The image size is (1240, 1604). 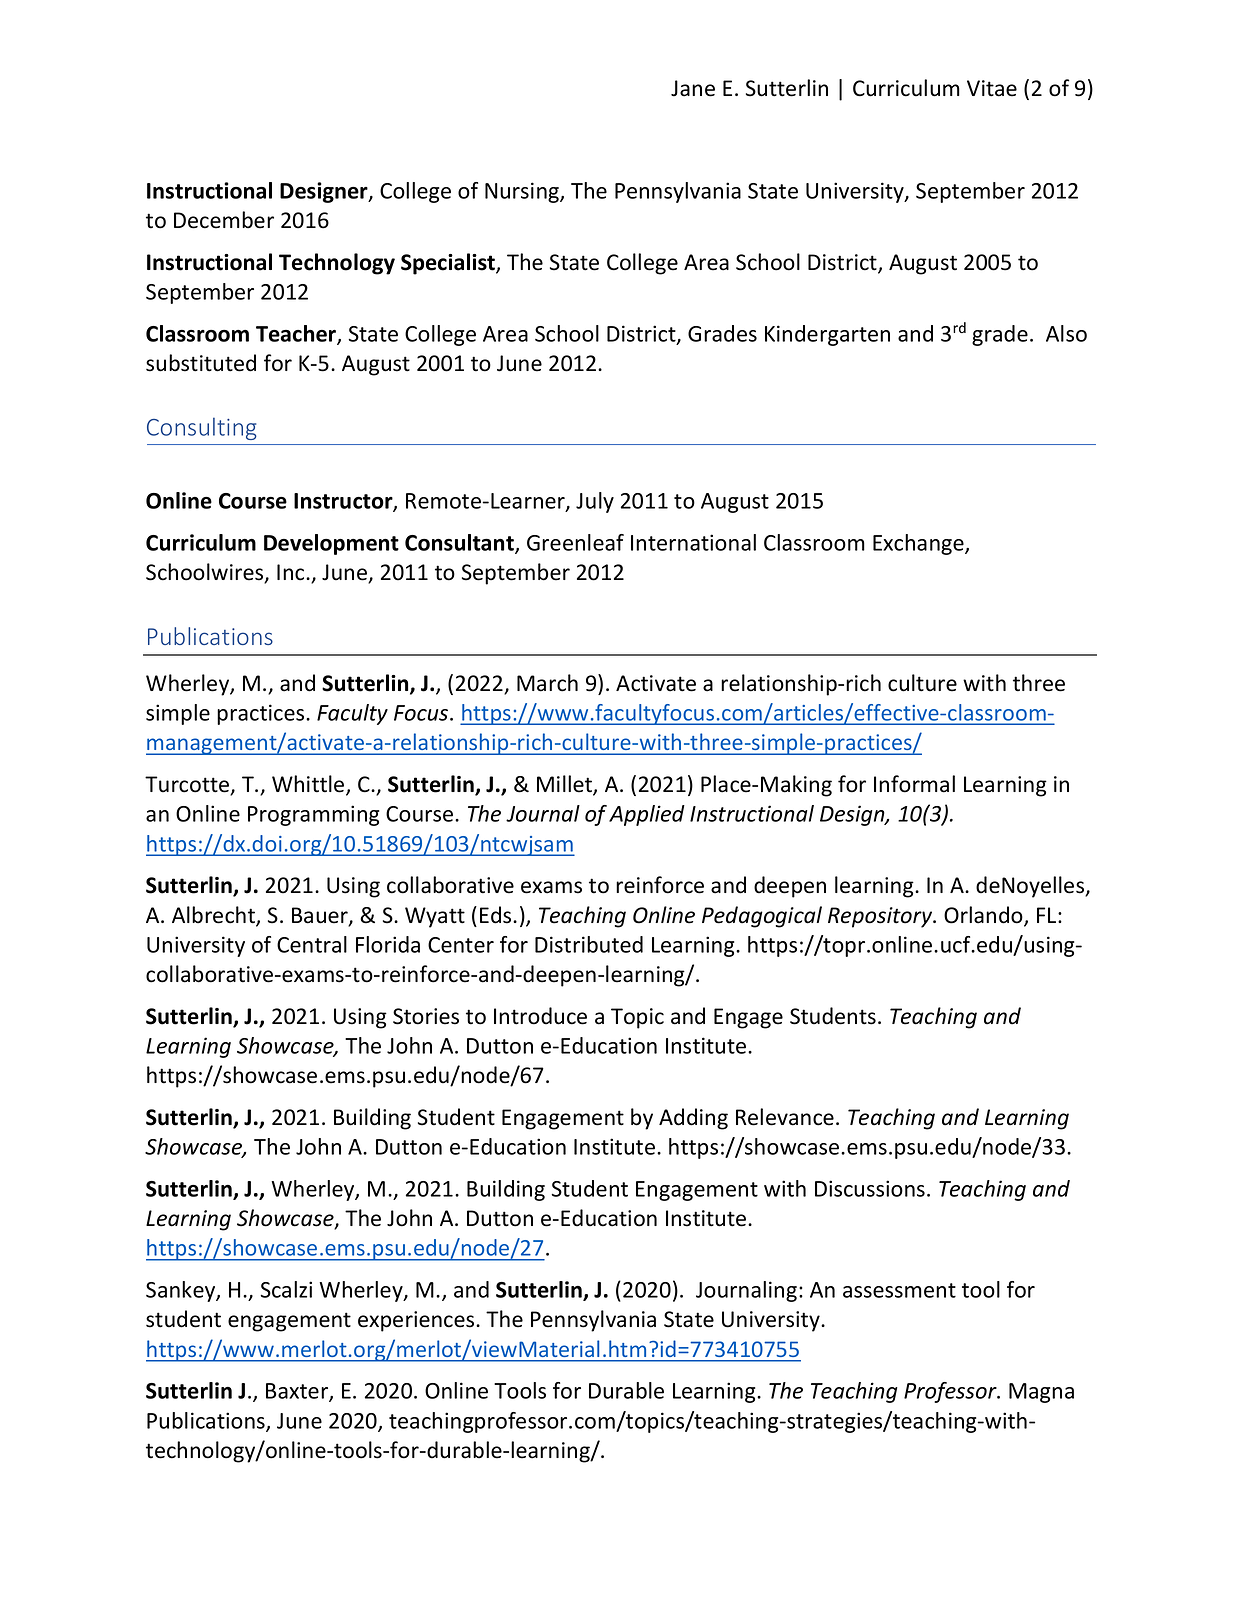 What do you see at coordinates (693, 88) in the screenshot?
I see `Jane` at bounding box center [693, 88].
